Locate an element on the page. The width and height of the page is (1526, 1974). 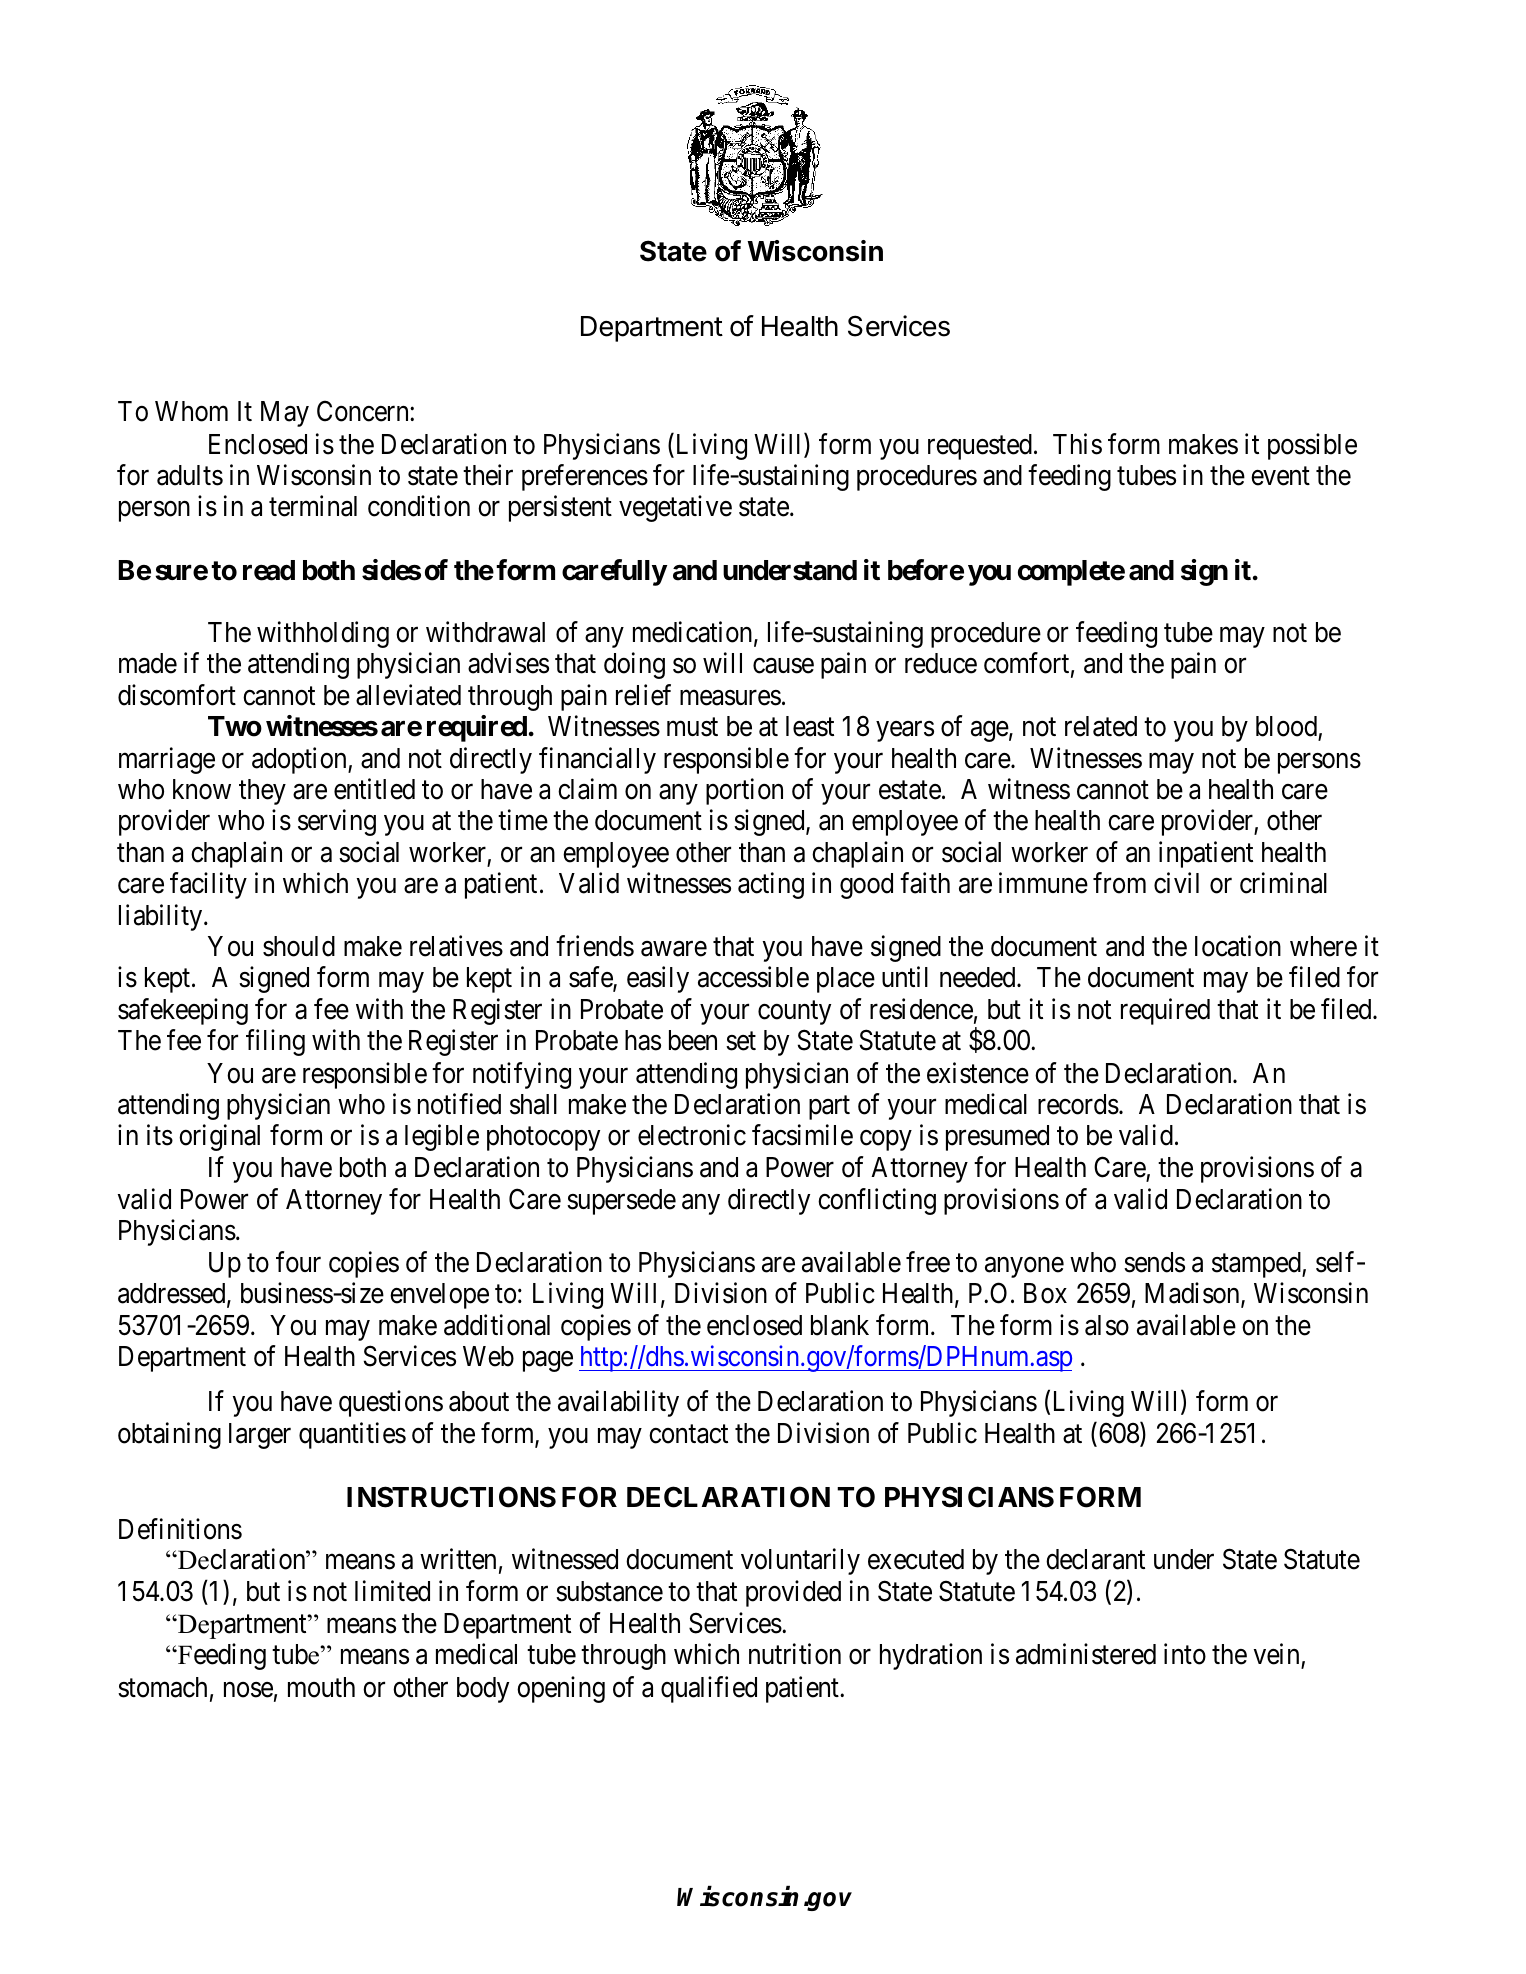
also is located at coordinates (1107, 1325).
